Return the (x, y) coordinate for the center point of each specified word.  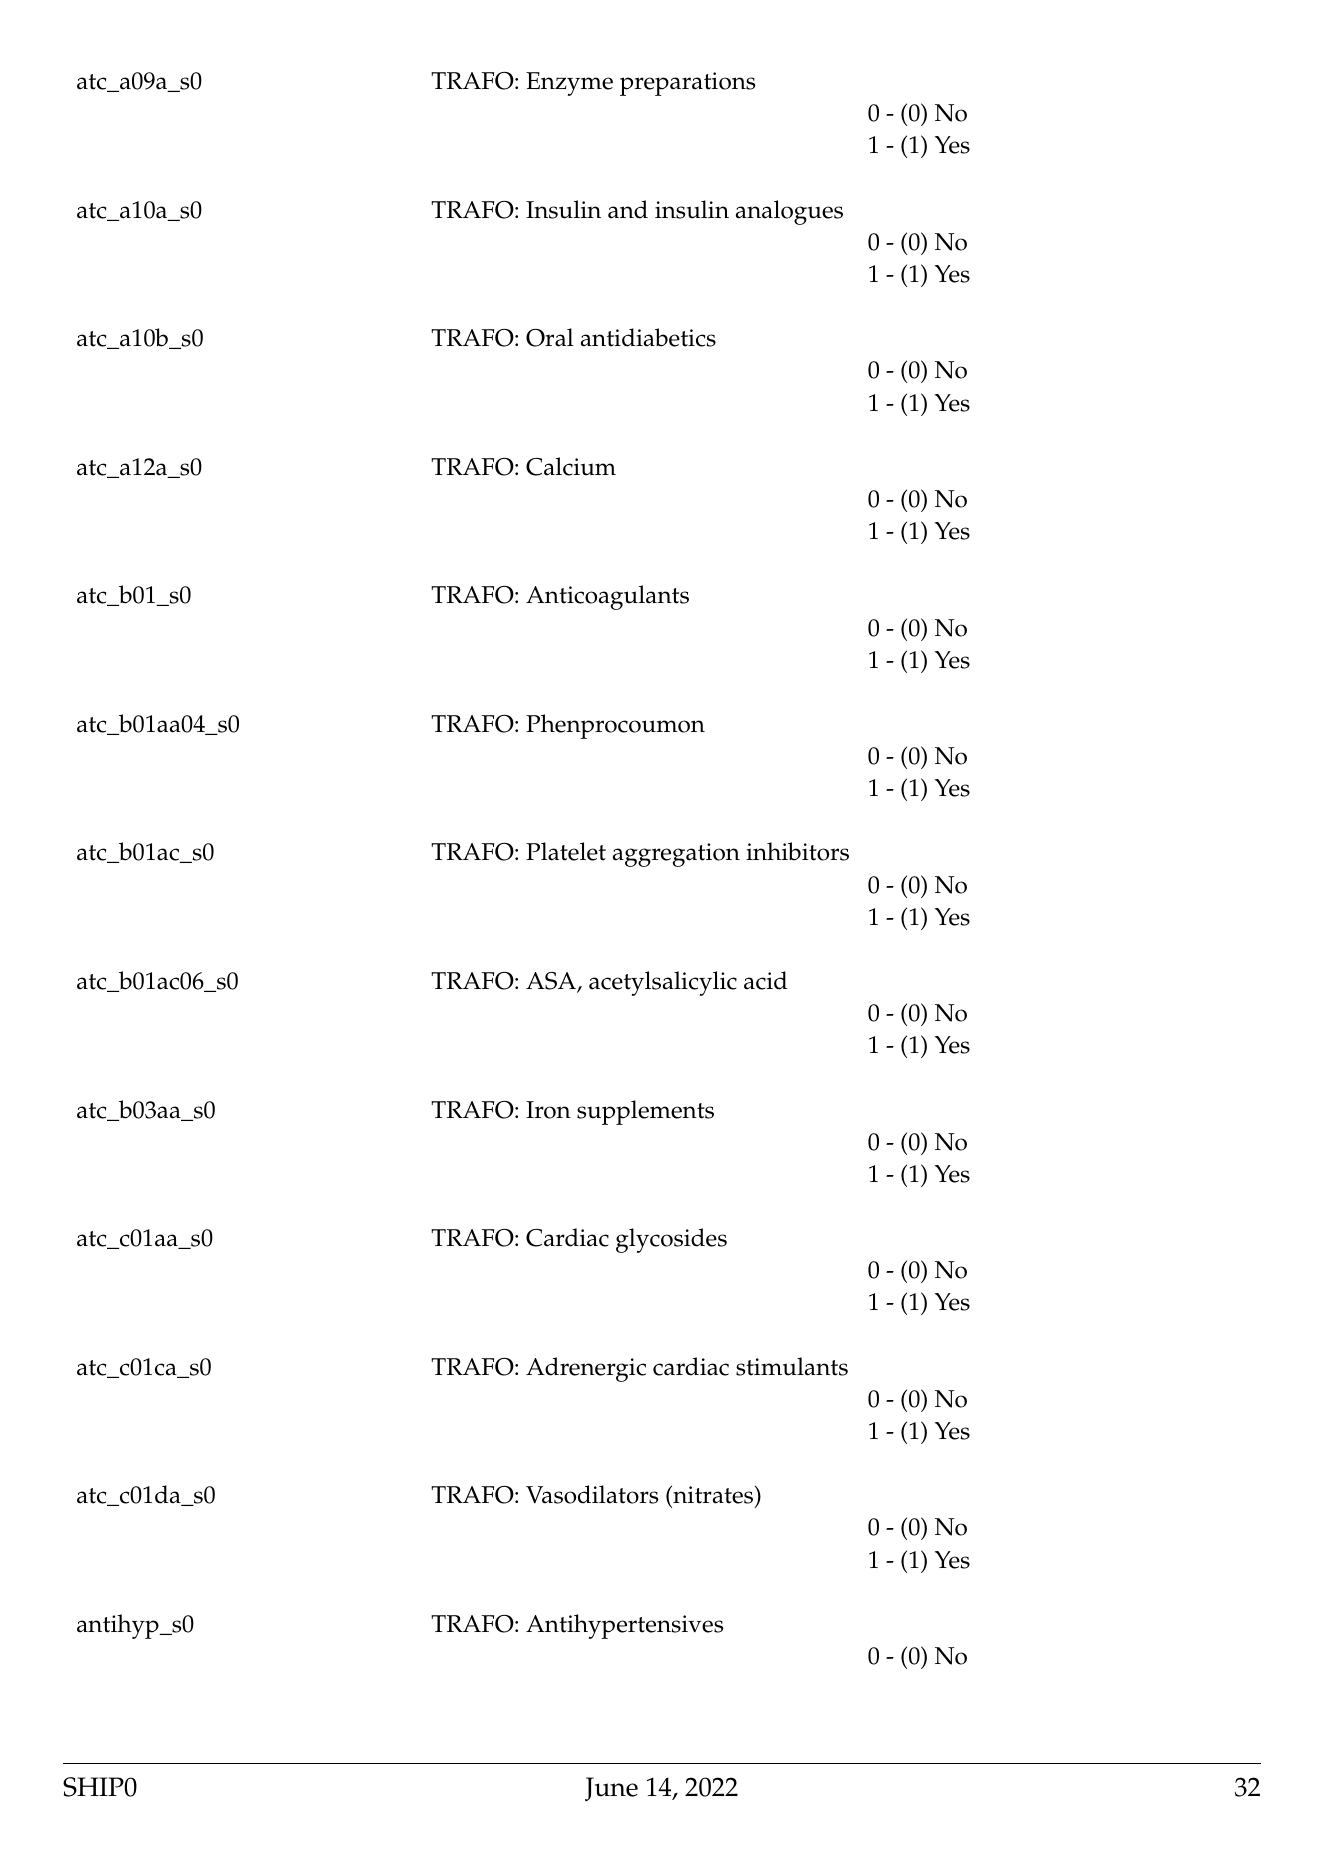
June (611, 1789)
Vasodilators (592, 1494)
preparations (687, 84)
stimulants (792, 1366)
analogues (789, 212)
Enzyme (569, 84)
